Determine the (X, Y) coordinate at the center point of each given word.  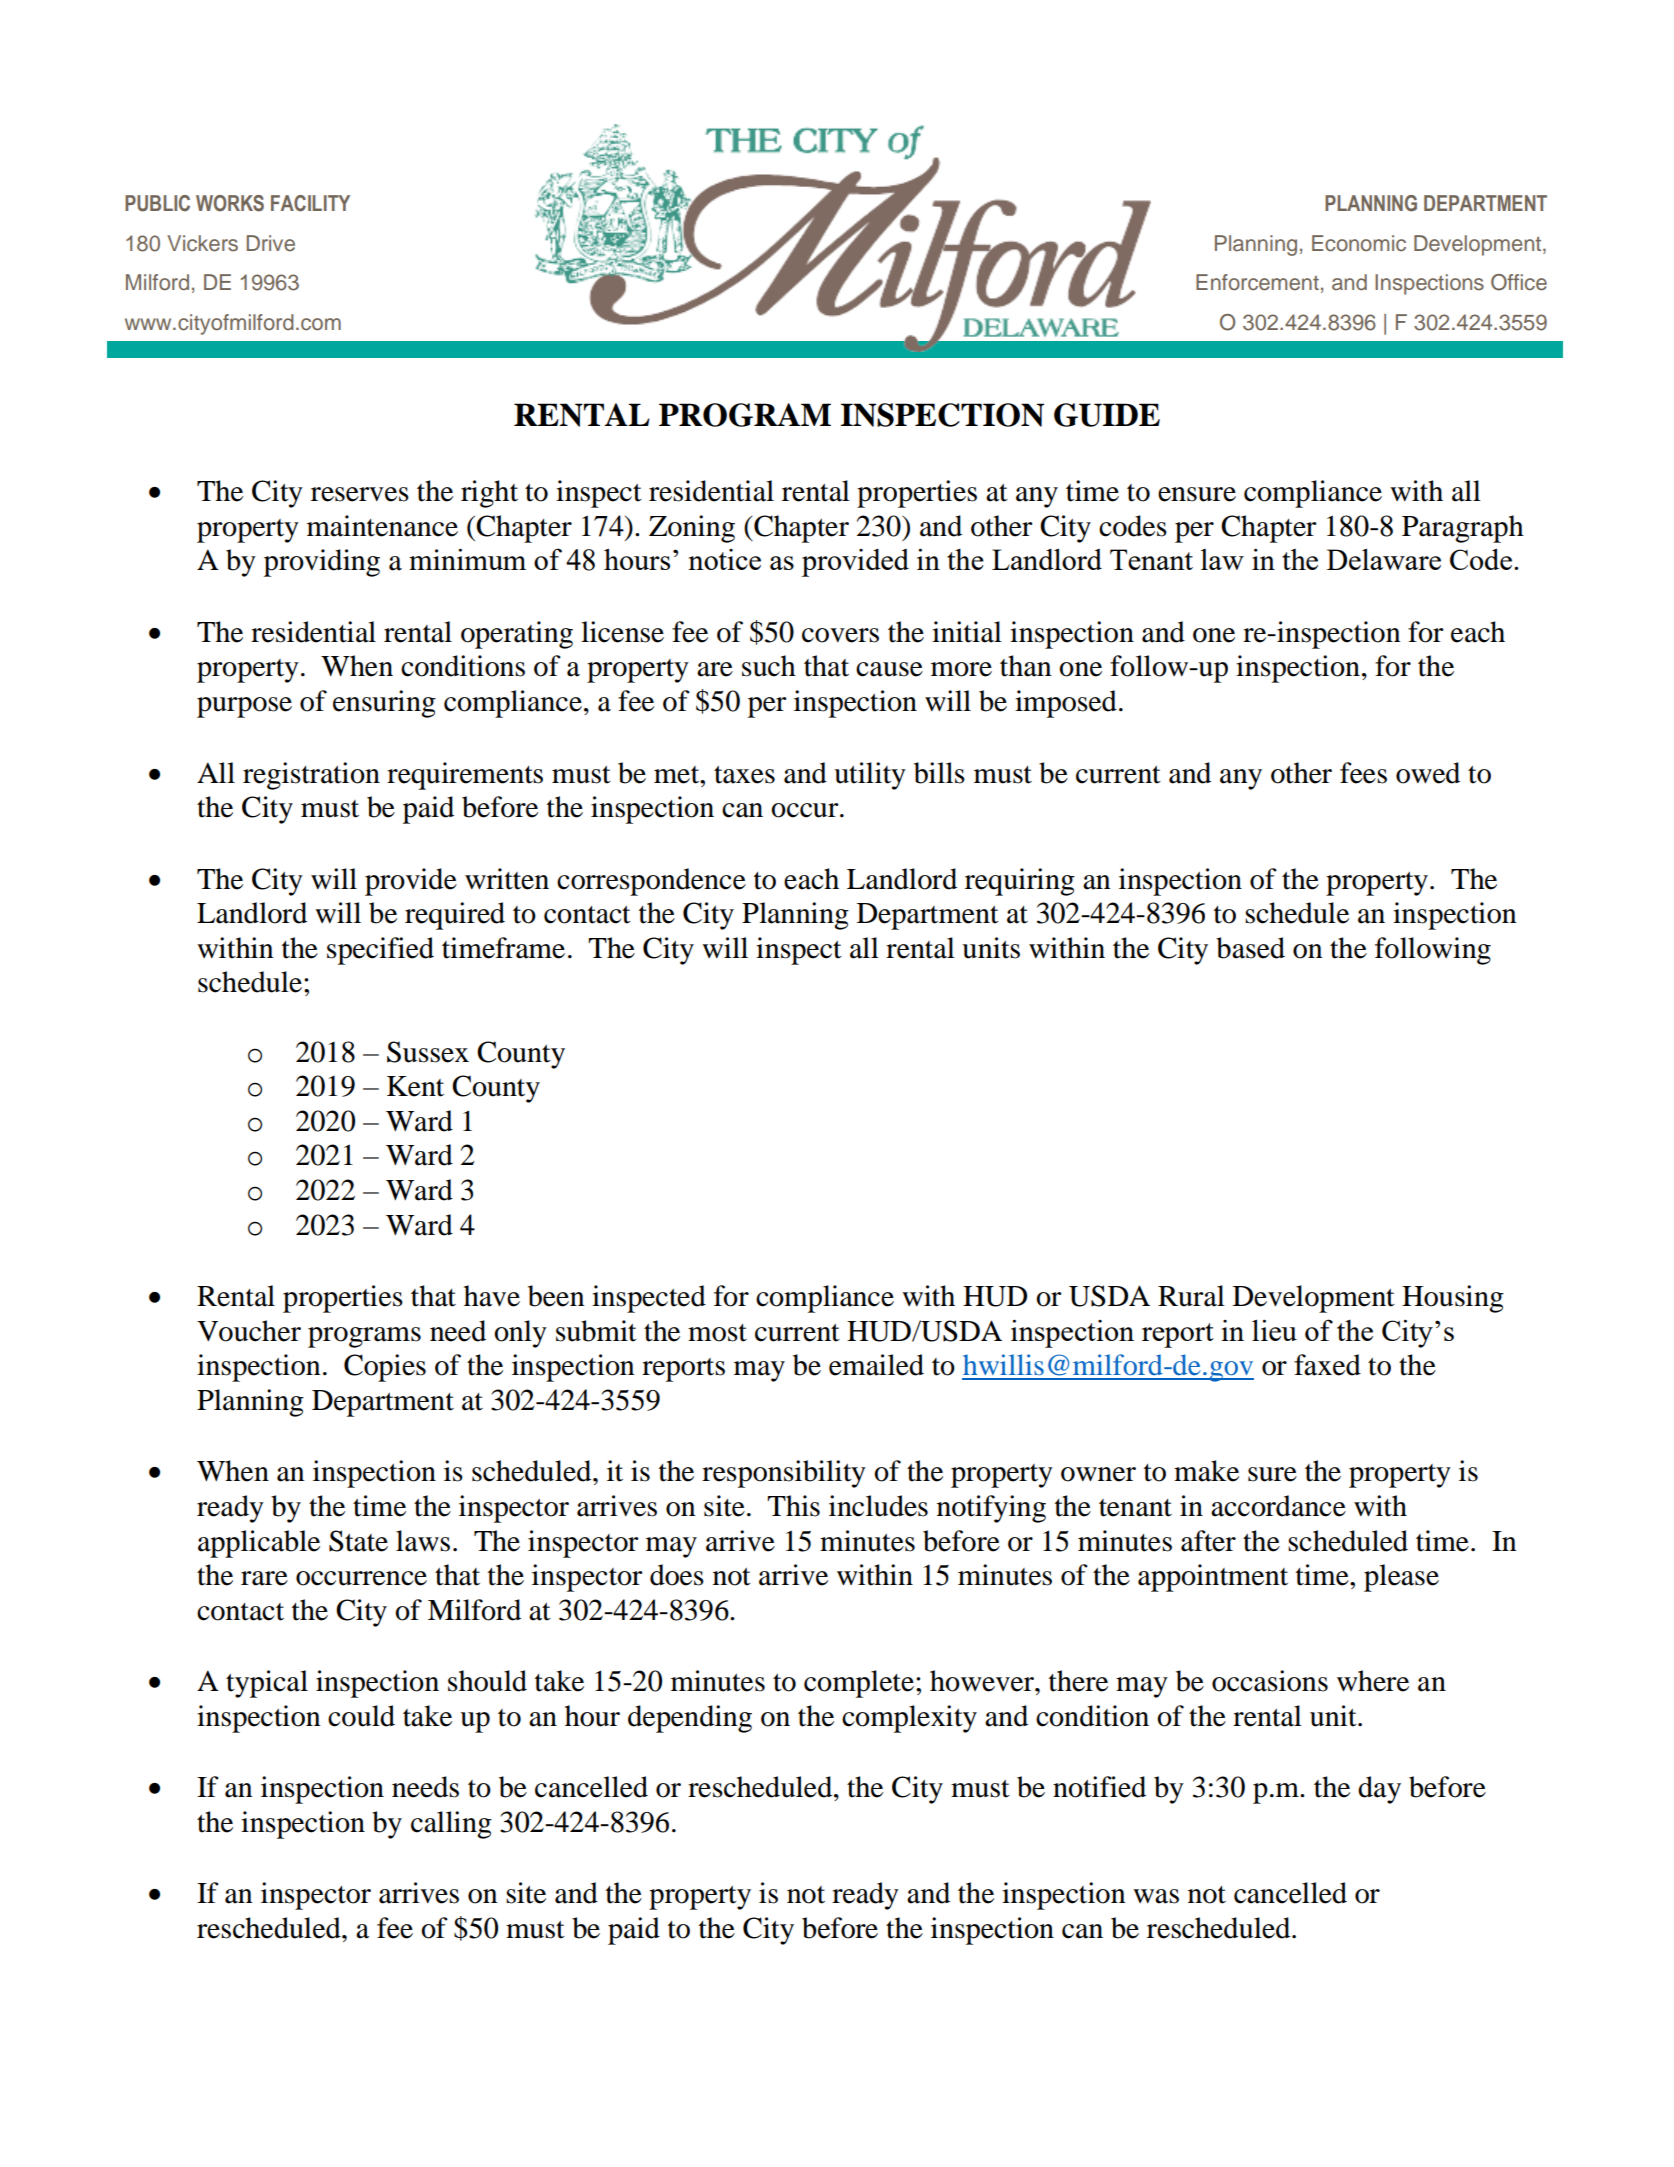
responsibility (784, 1474)
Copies (385, 1368)
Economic (1359, 243)
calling (451, 1825)
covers (840, 635)
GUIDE (1107, 415)
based (1250, 948)
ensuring (384, 704)
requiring (1020, 882)
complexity (909, 1719)
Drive (271, 243)
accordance (1278, 1506)
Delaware (1384, 559)
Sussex (428, 1052)
